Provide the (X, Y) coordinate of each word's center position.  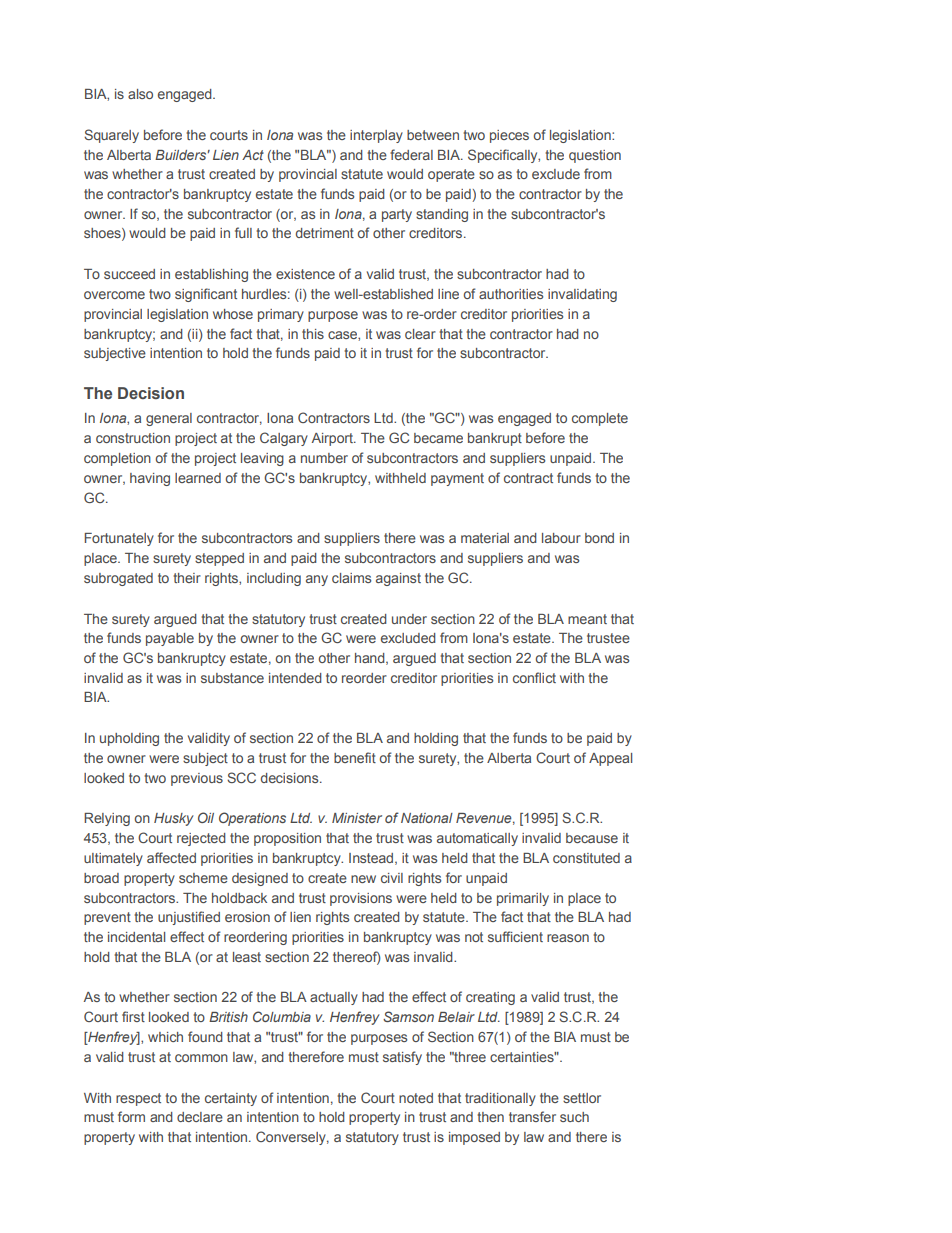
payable (170, 639)
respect (138, 1099)
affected (171, 857)
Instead (372, 859)
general (169, 419)
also (140, 94)
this (313, 334)
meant (587, 619)
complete (600, 419)
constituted (586, 858)
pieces (509, 136)
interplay (376, 136)
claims (351, 578)
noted (416, 1098)
